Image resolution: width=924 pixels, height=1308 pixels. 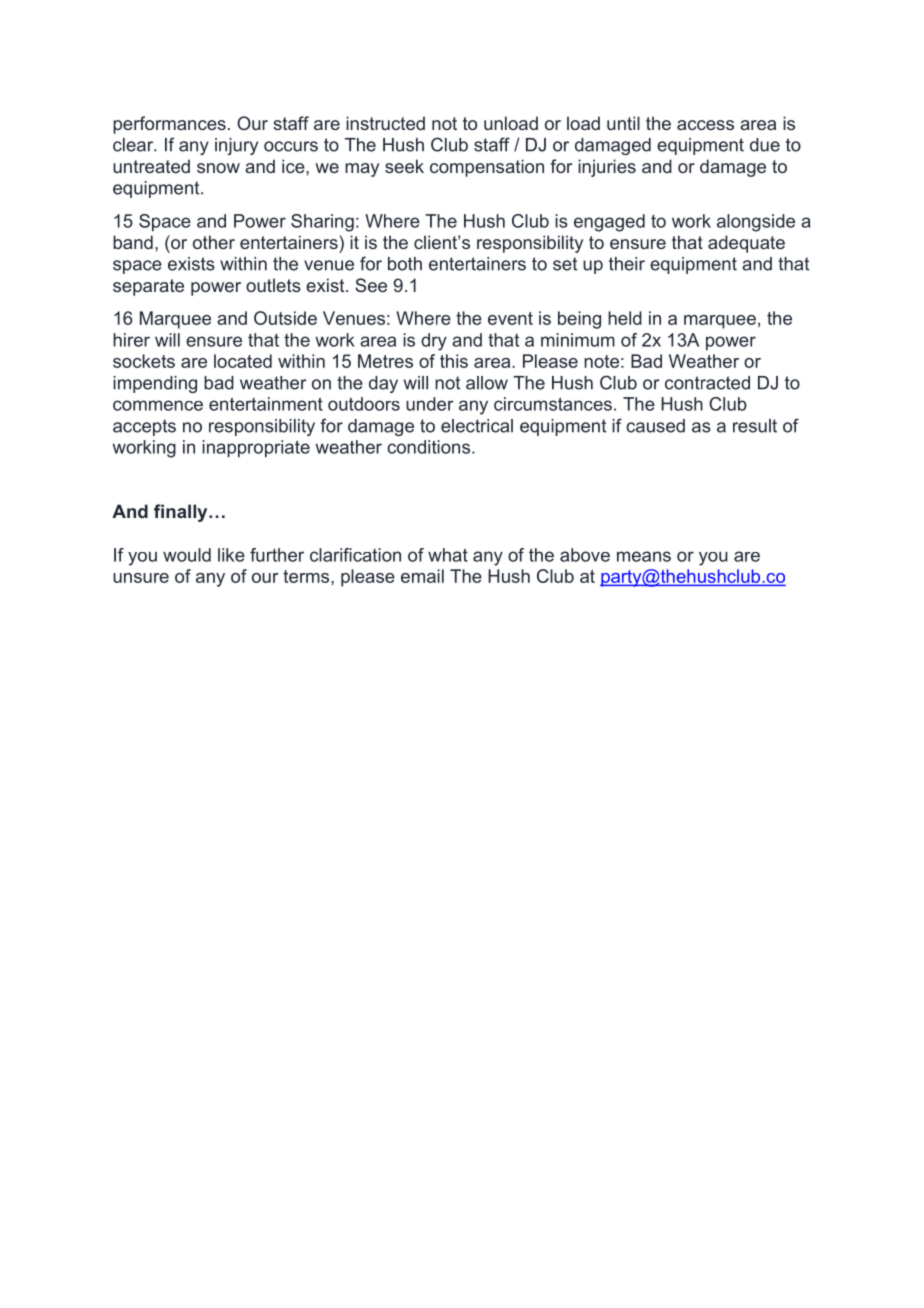 I want to click on separate, so click(x=148, y=287).
